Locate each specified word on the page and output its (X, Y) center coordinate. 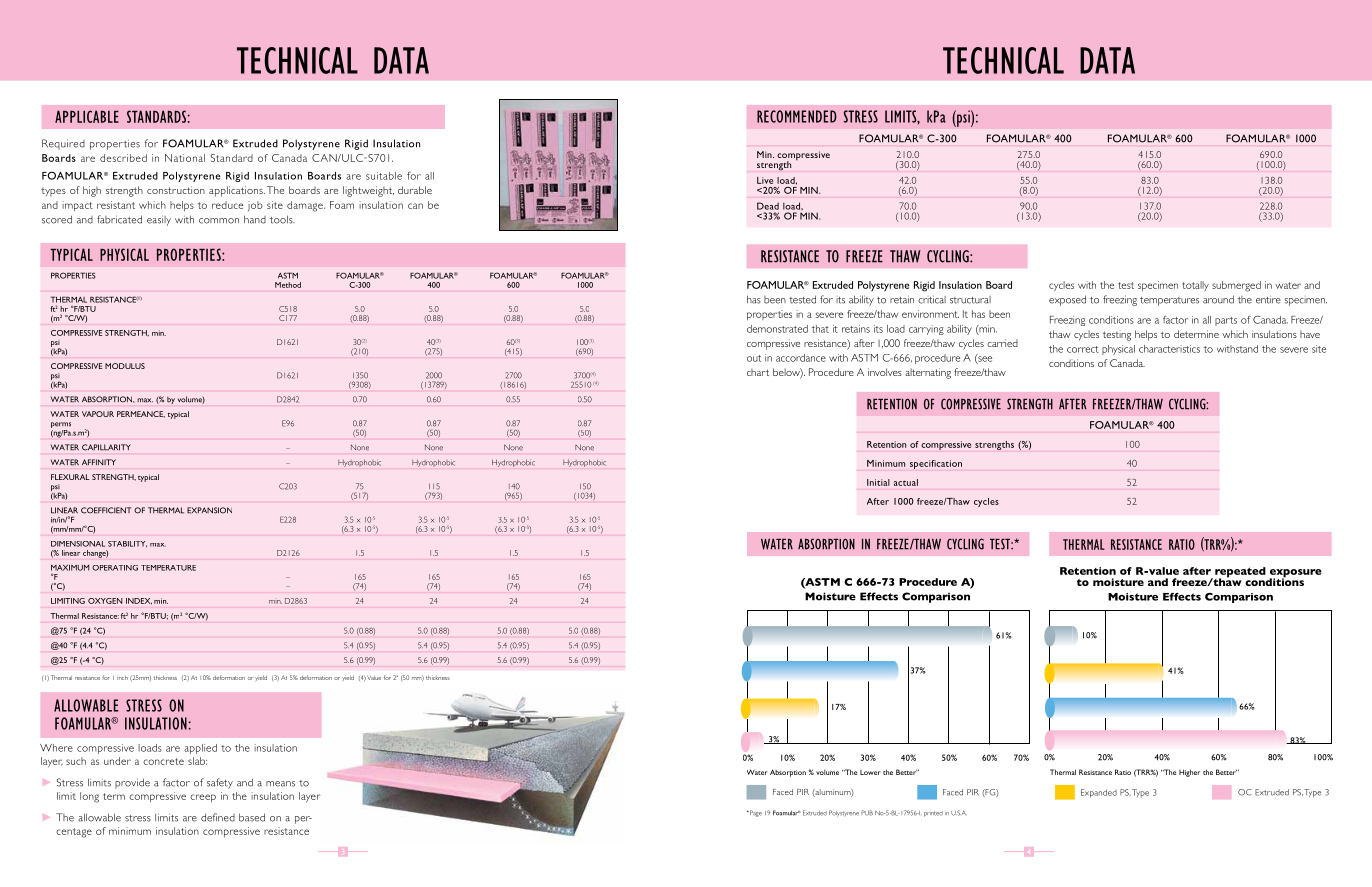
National (185, 158)
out (754, 358)
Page (755, 813)
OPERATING (115, 568)
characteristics (1169, 349)
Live (765, 180)
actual (906, 482)
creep (203, 798)
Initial (878, 482)
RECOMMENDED (797, 116)
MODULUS (125, 366)
